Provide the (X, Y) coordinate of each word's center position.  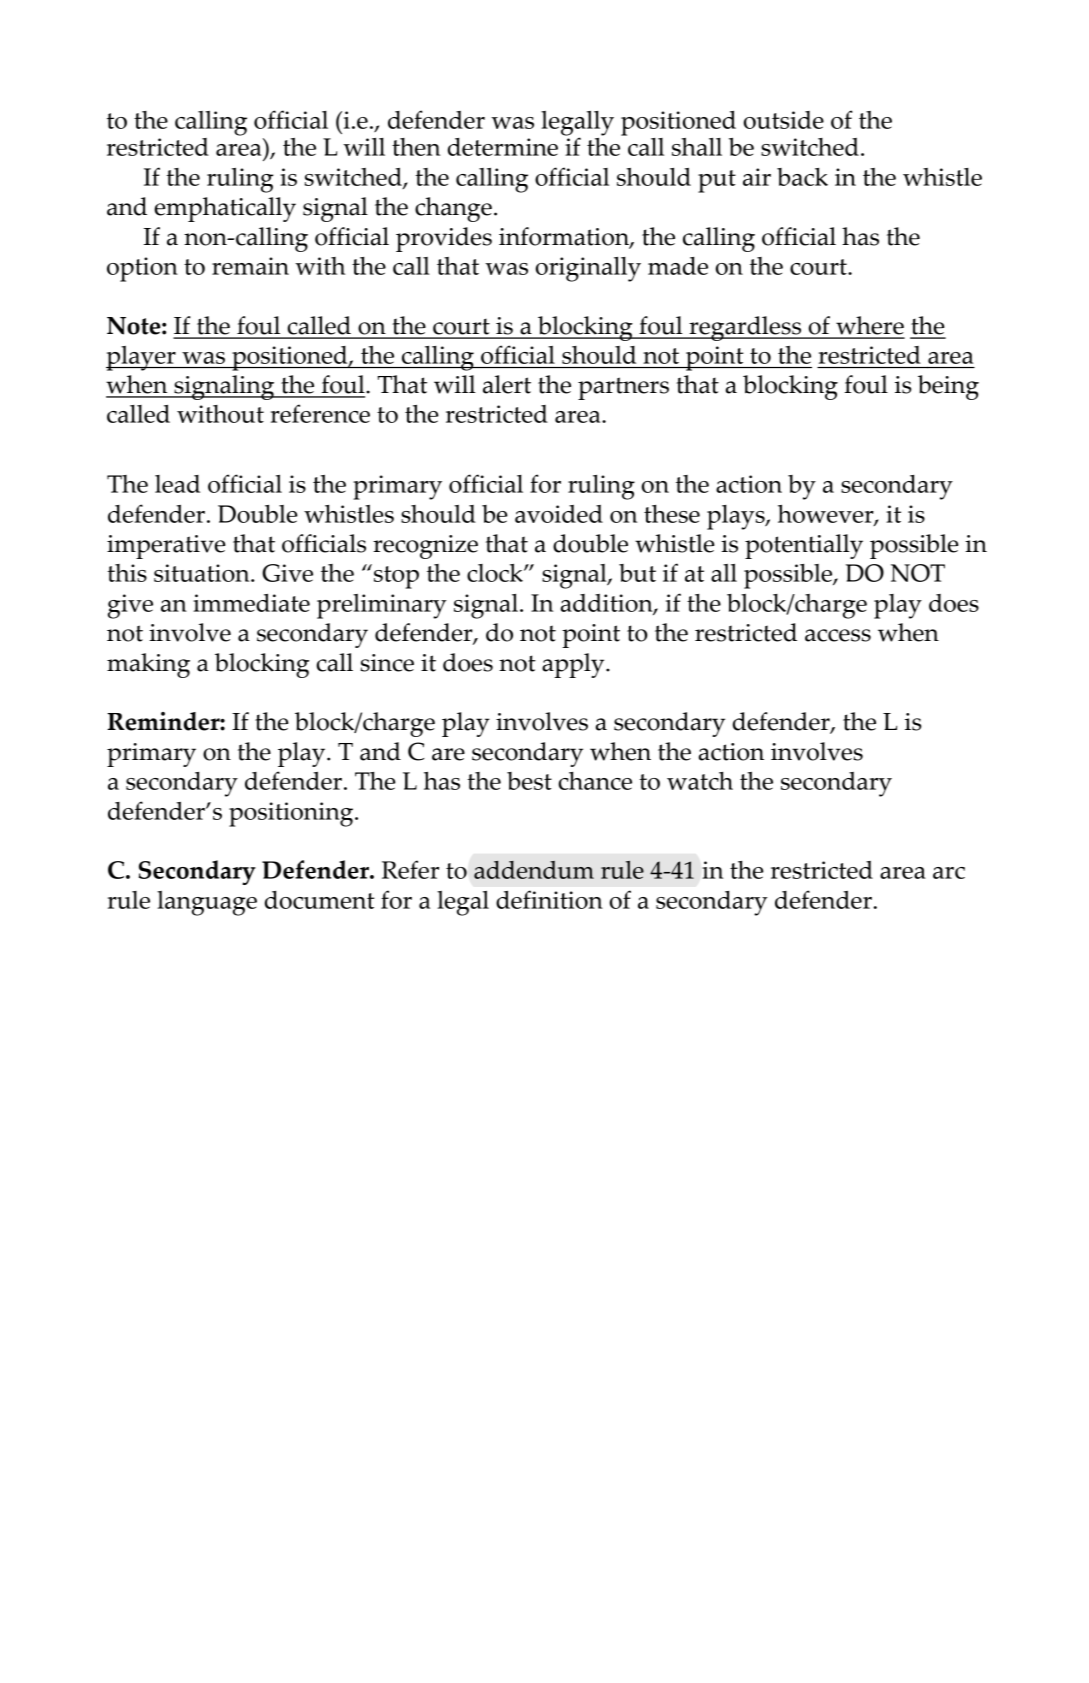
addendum (534, 870)
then (416, 147)
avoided (559, 514)
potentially (804, 546)
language (207, 903)
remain (250, 266)
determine (503, 147)
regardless (745, 328)
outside (784, 120)
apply (574, 665)
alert (507, 384)
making (148, 665)
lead (177, 484)
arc (949, 873)
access (838, 635)
